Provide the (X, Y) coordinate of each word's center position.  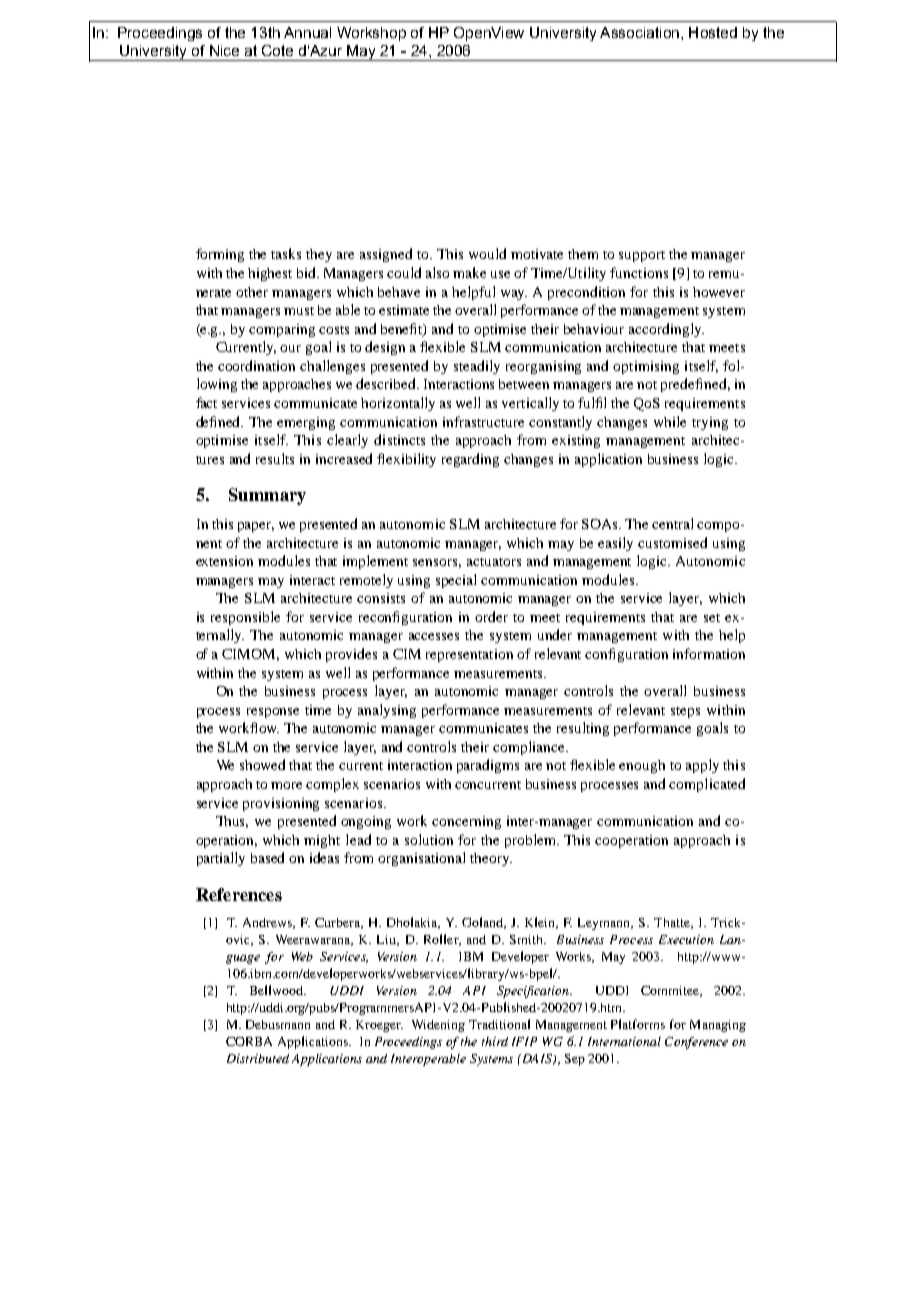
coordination (256, 365)
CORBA (249, 1041)
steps (685, 712)
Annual (307, 32)
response (273, 713)
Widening (438, 1026)
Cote (277, 50)
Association (639, 32)
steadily (477, 367)
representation (469, 655)
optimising (646, 367)
